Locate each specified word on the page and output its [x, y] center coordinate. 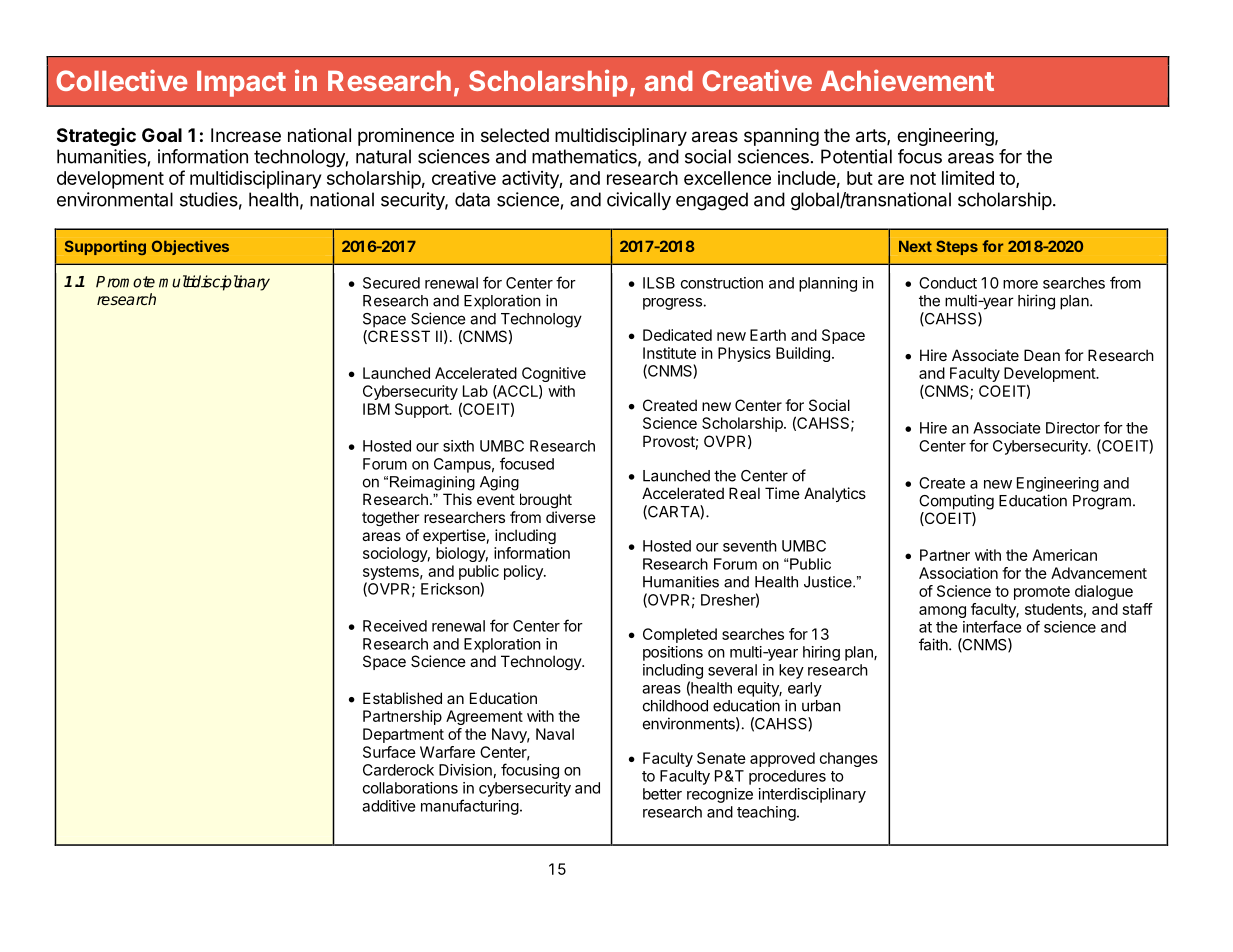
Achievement [907, 80]
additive [389, 806]
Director [1073, 428]
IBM [376, 409]
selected [515, 135]
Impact [241, 84]
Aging [499, 483]
